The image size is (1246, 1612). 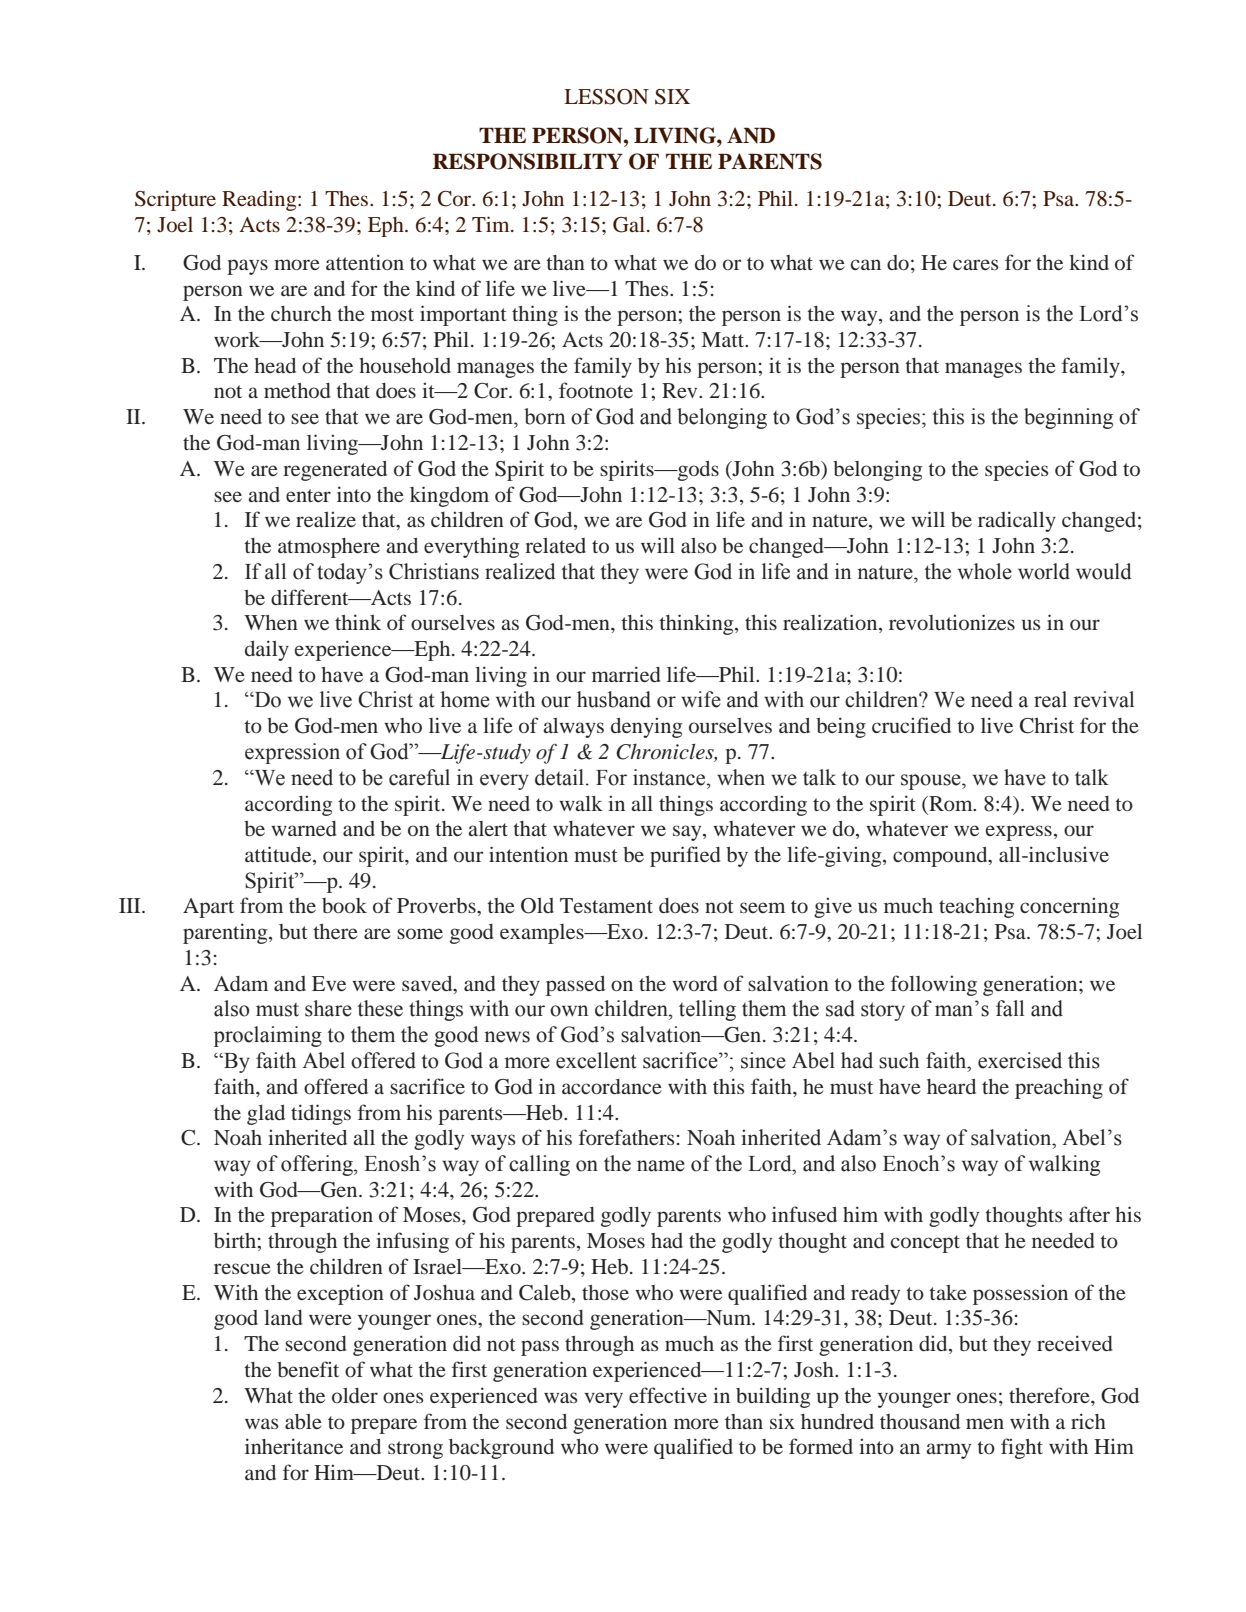 I want to click on born, so click(x=544, y=416).
